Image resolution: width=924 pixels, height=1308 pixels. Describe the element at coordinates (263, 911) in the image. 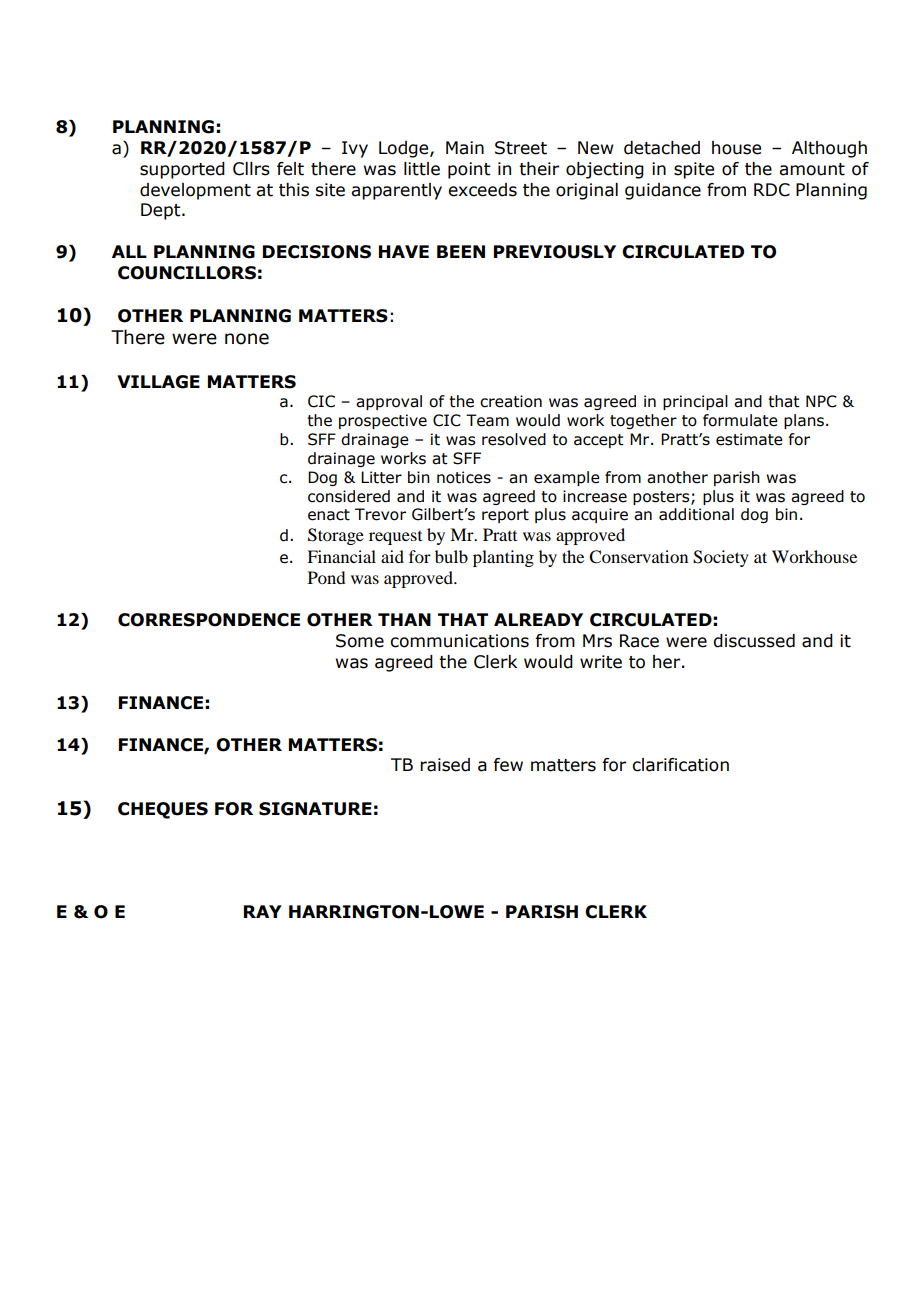

I see `RAY` at that location.
